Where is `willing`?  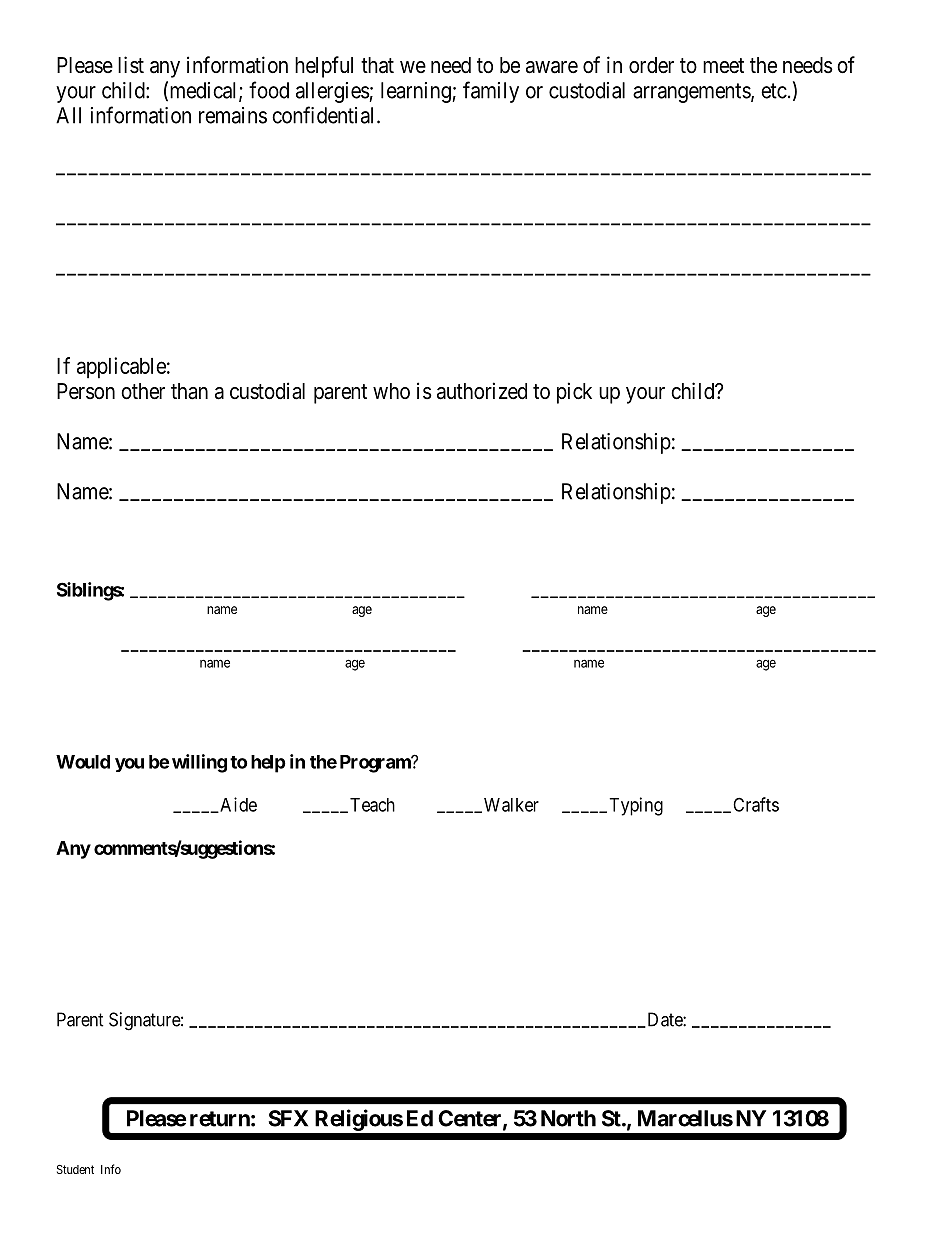
willing is located at coordinates (199, 763).
